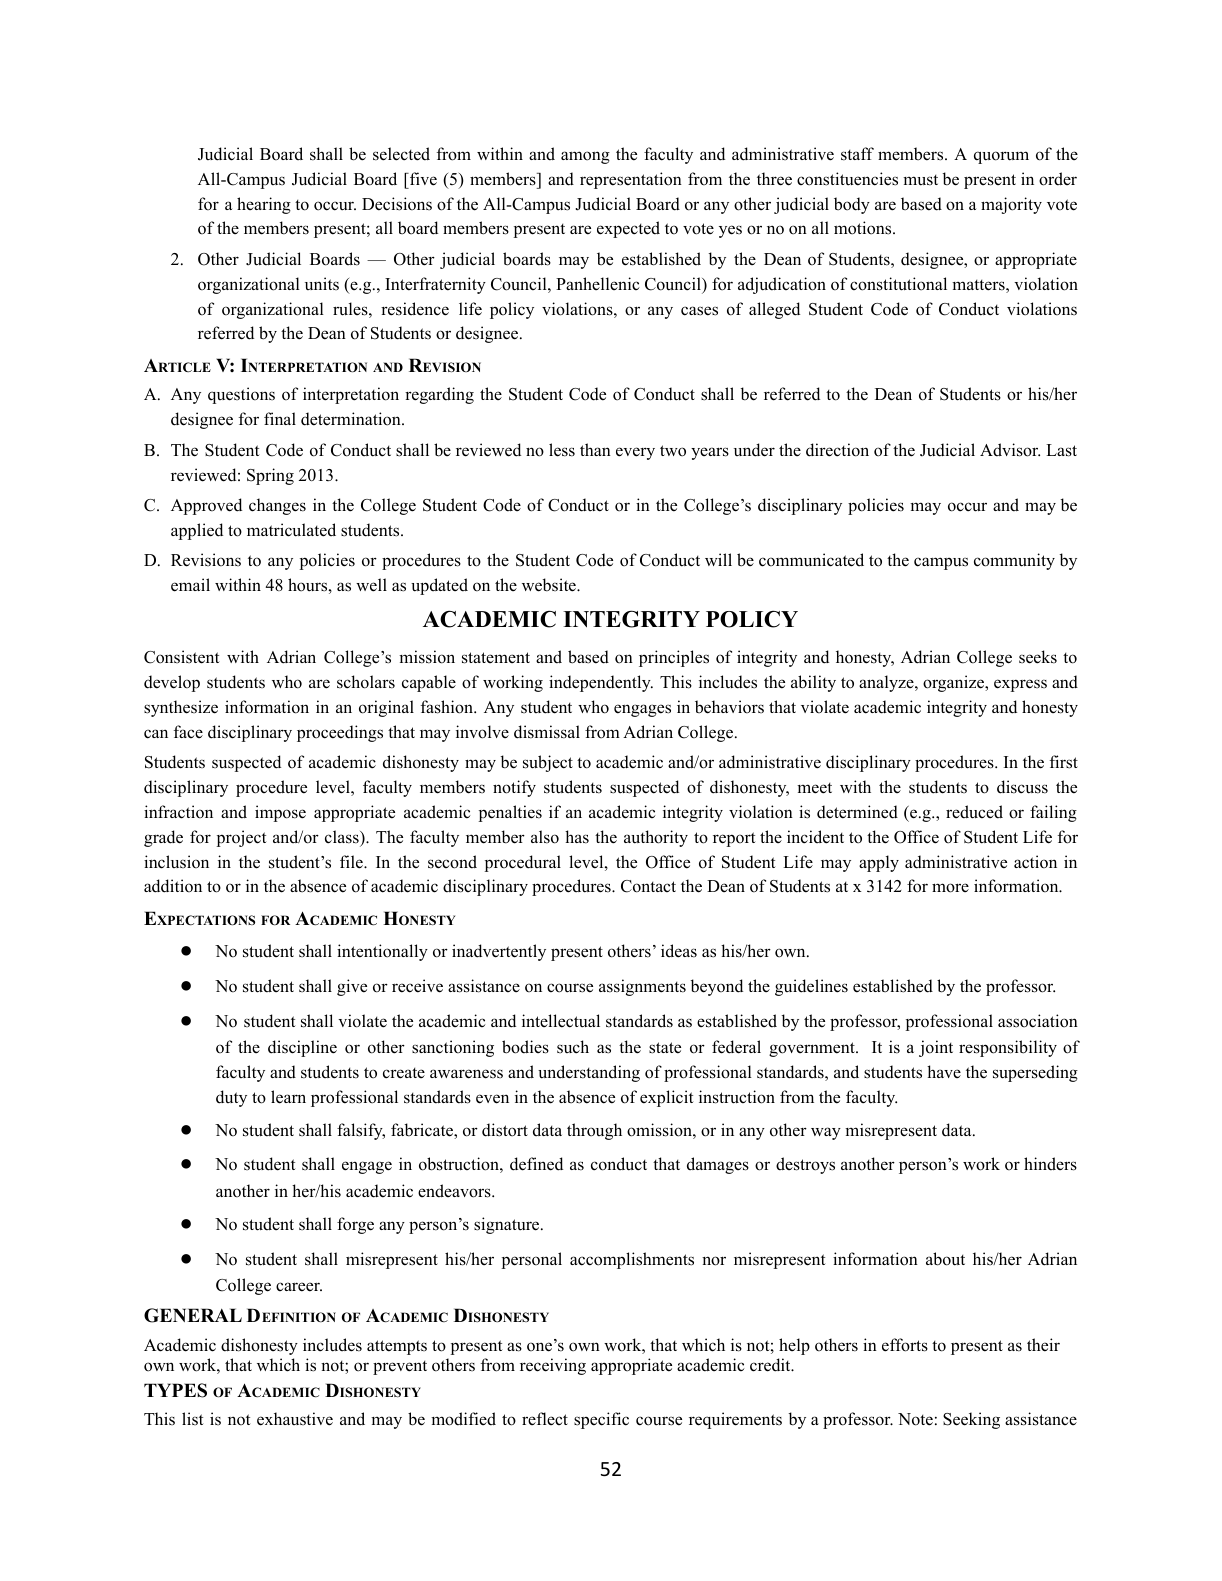 This screenshot has width=1222, height=1581. I want to click on have, so click(944, 1071).
